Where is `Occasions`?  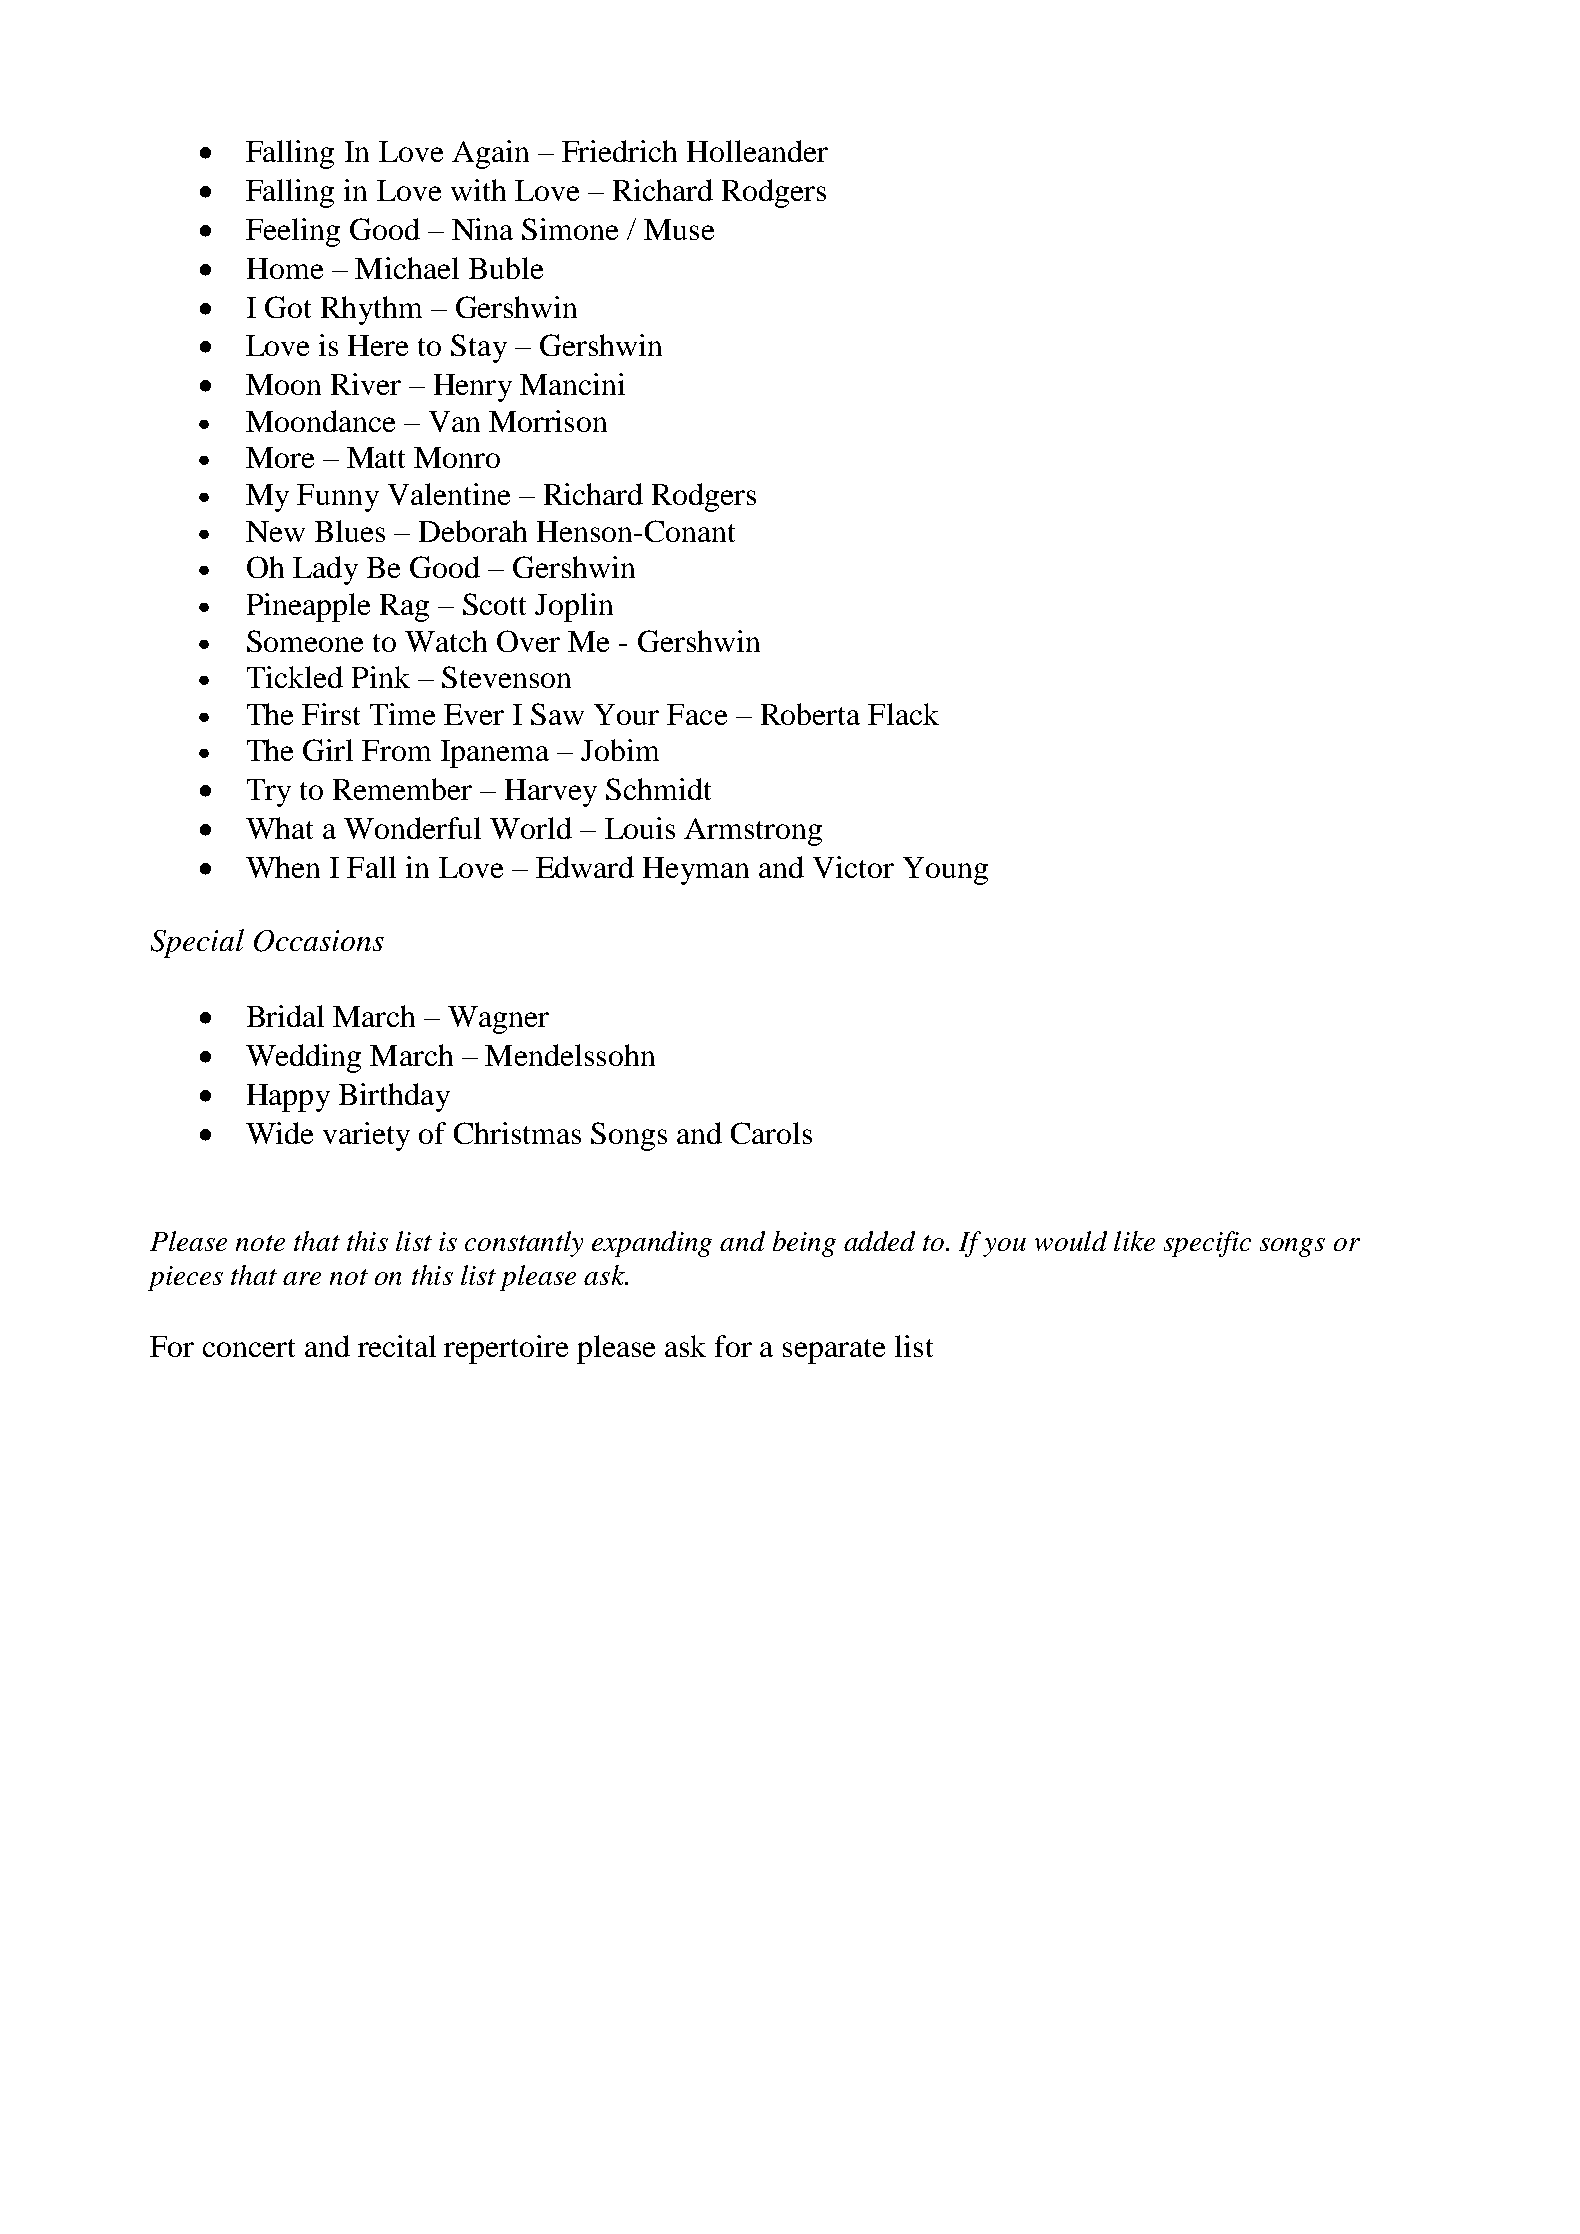
Occasions is located at coordinates (319, 941).
